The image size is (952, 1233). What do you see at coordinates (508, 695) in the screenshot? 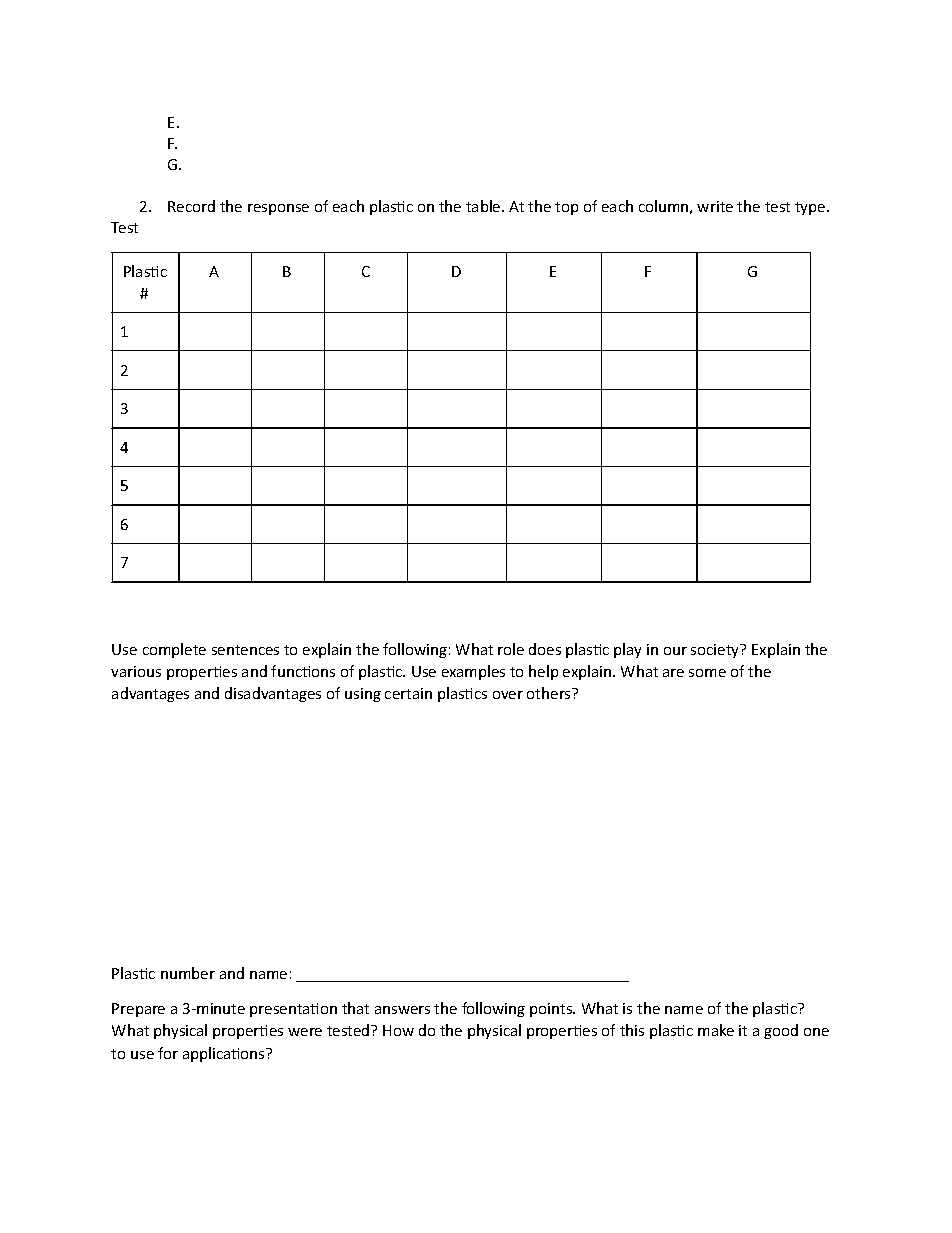
I see `over` at bounding box center [508, 695].
